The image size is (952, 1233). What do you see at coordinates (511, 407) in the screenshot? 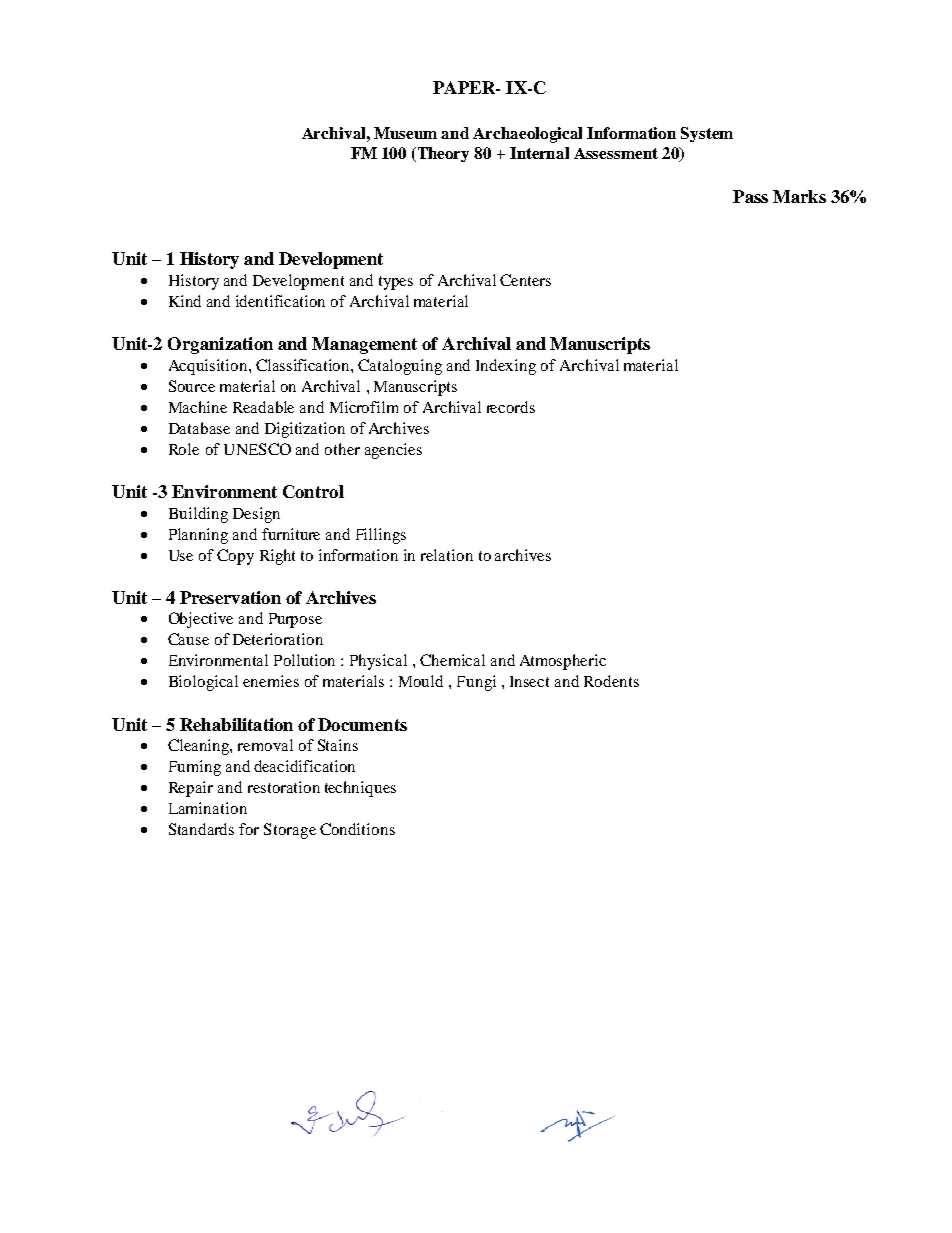
I see `records` at bounding box center [511, 407].
